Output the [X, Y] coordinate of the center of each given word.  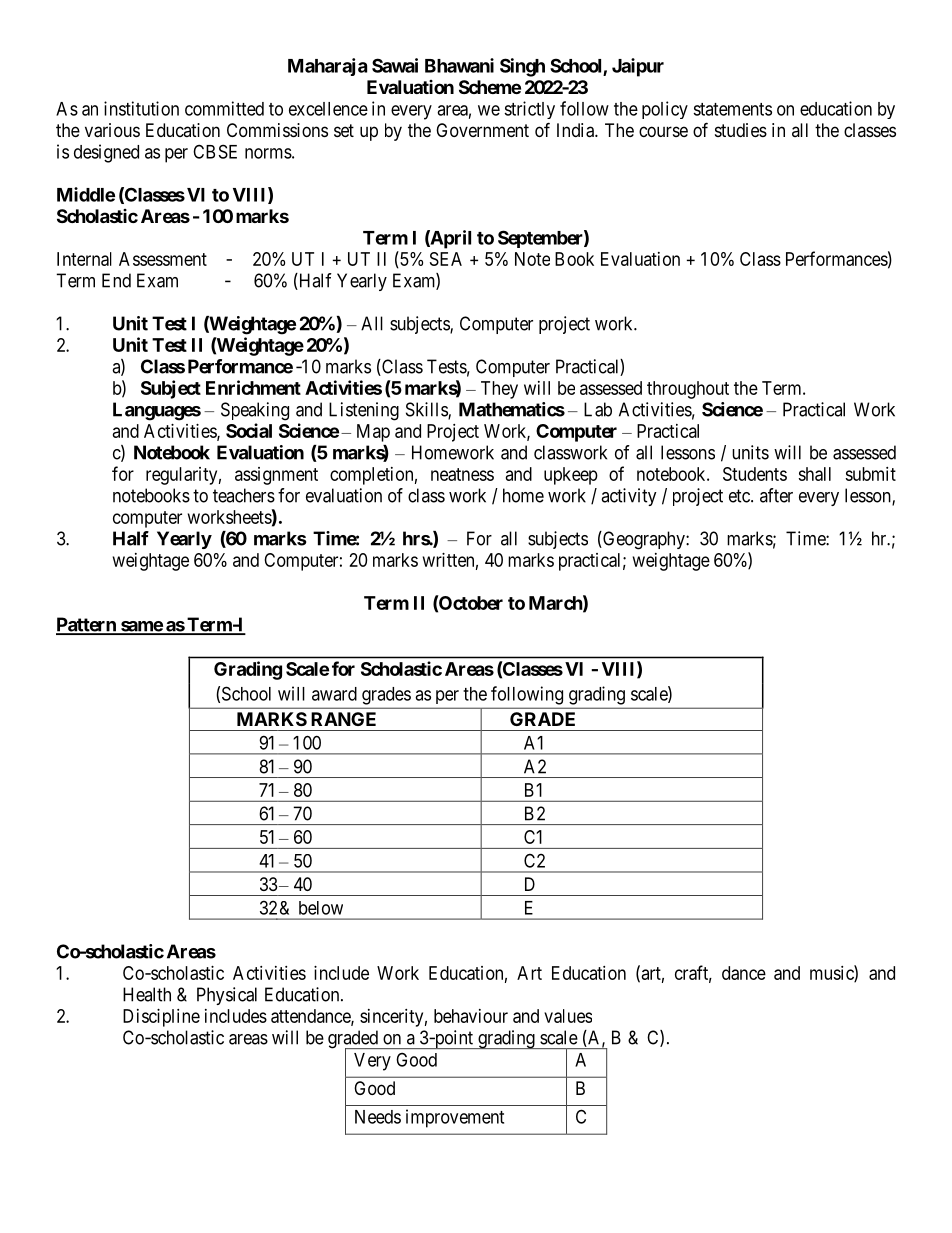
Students [755, 474]
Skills [427, 410]
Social [249, 430]
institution [141, 108]
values [568, 1016]
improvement [455, 1118]
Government [482, 130]
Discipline [161, 1018]
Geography [644, 540]
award [334, 694]
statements [732, 109]
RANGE [343, 719]
